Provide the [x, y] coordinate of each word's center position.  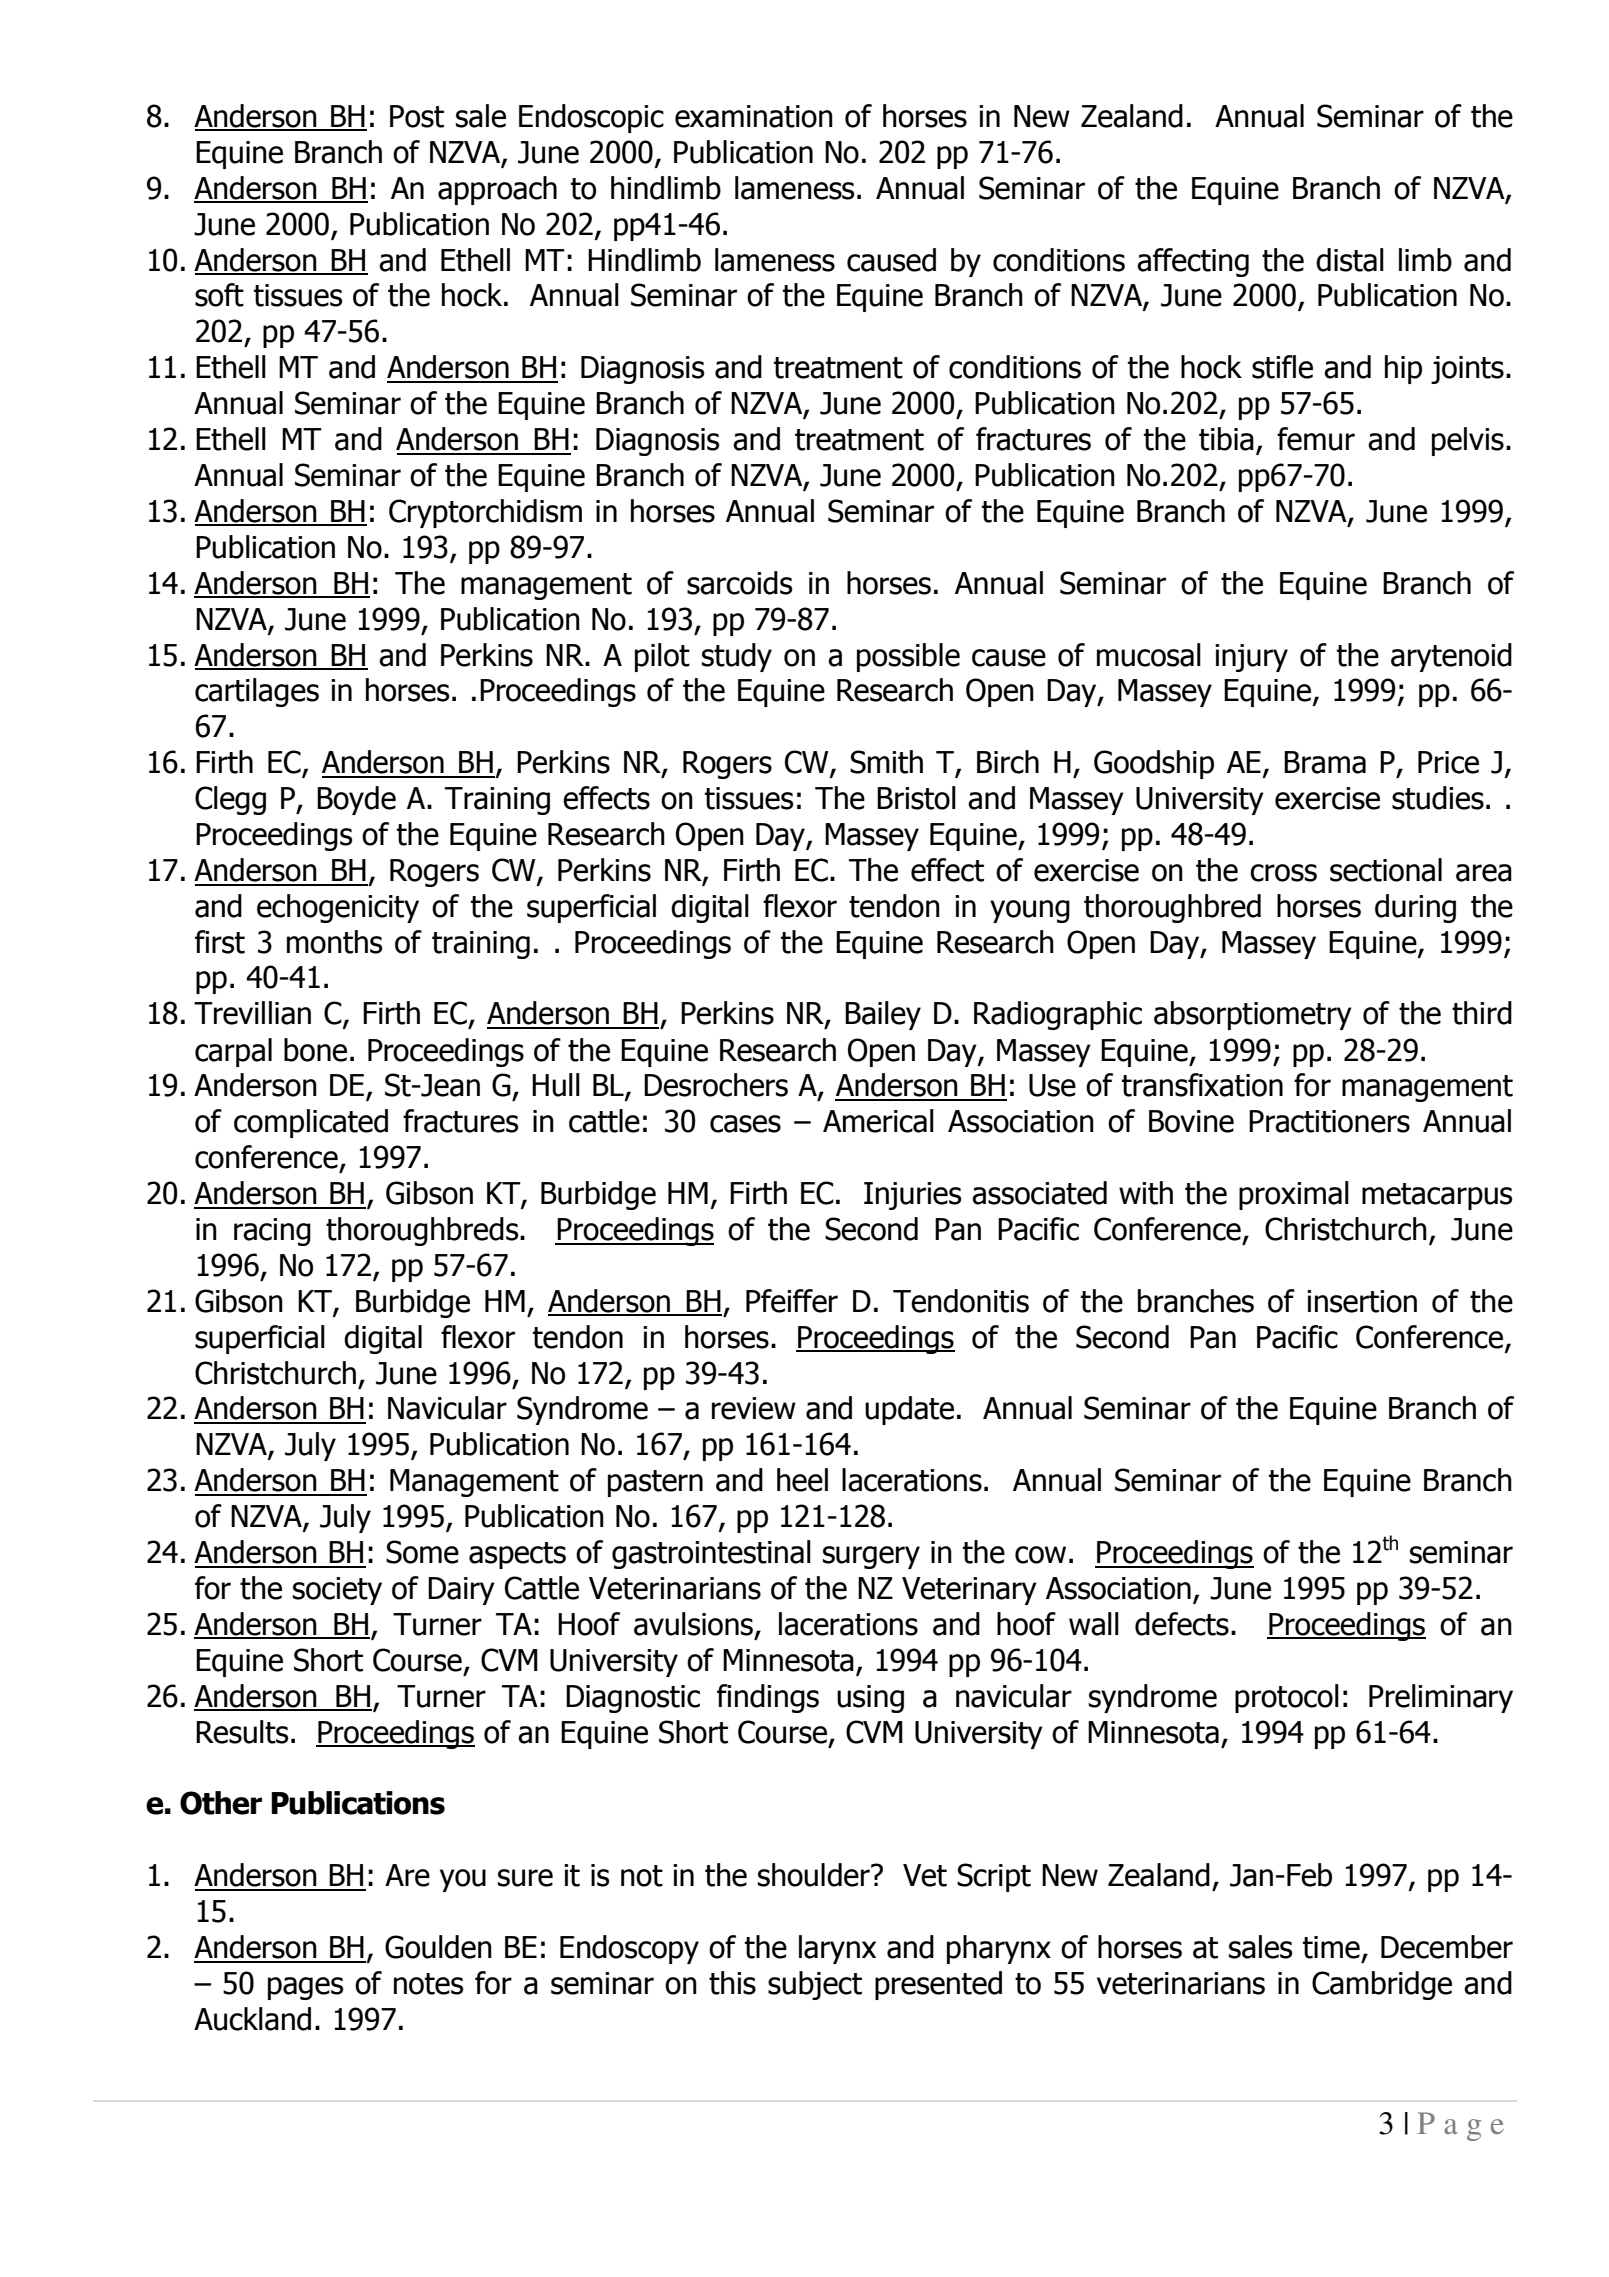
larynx [837, 1949]
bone [315, 1050]
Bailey [883, 1015]
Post [417, 116]
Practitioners [1329, 1121]
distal [1350, 260]
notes [428, 1984]
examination [754, 116]
